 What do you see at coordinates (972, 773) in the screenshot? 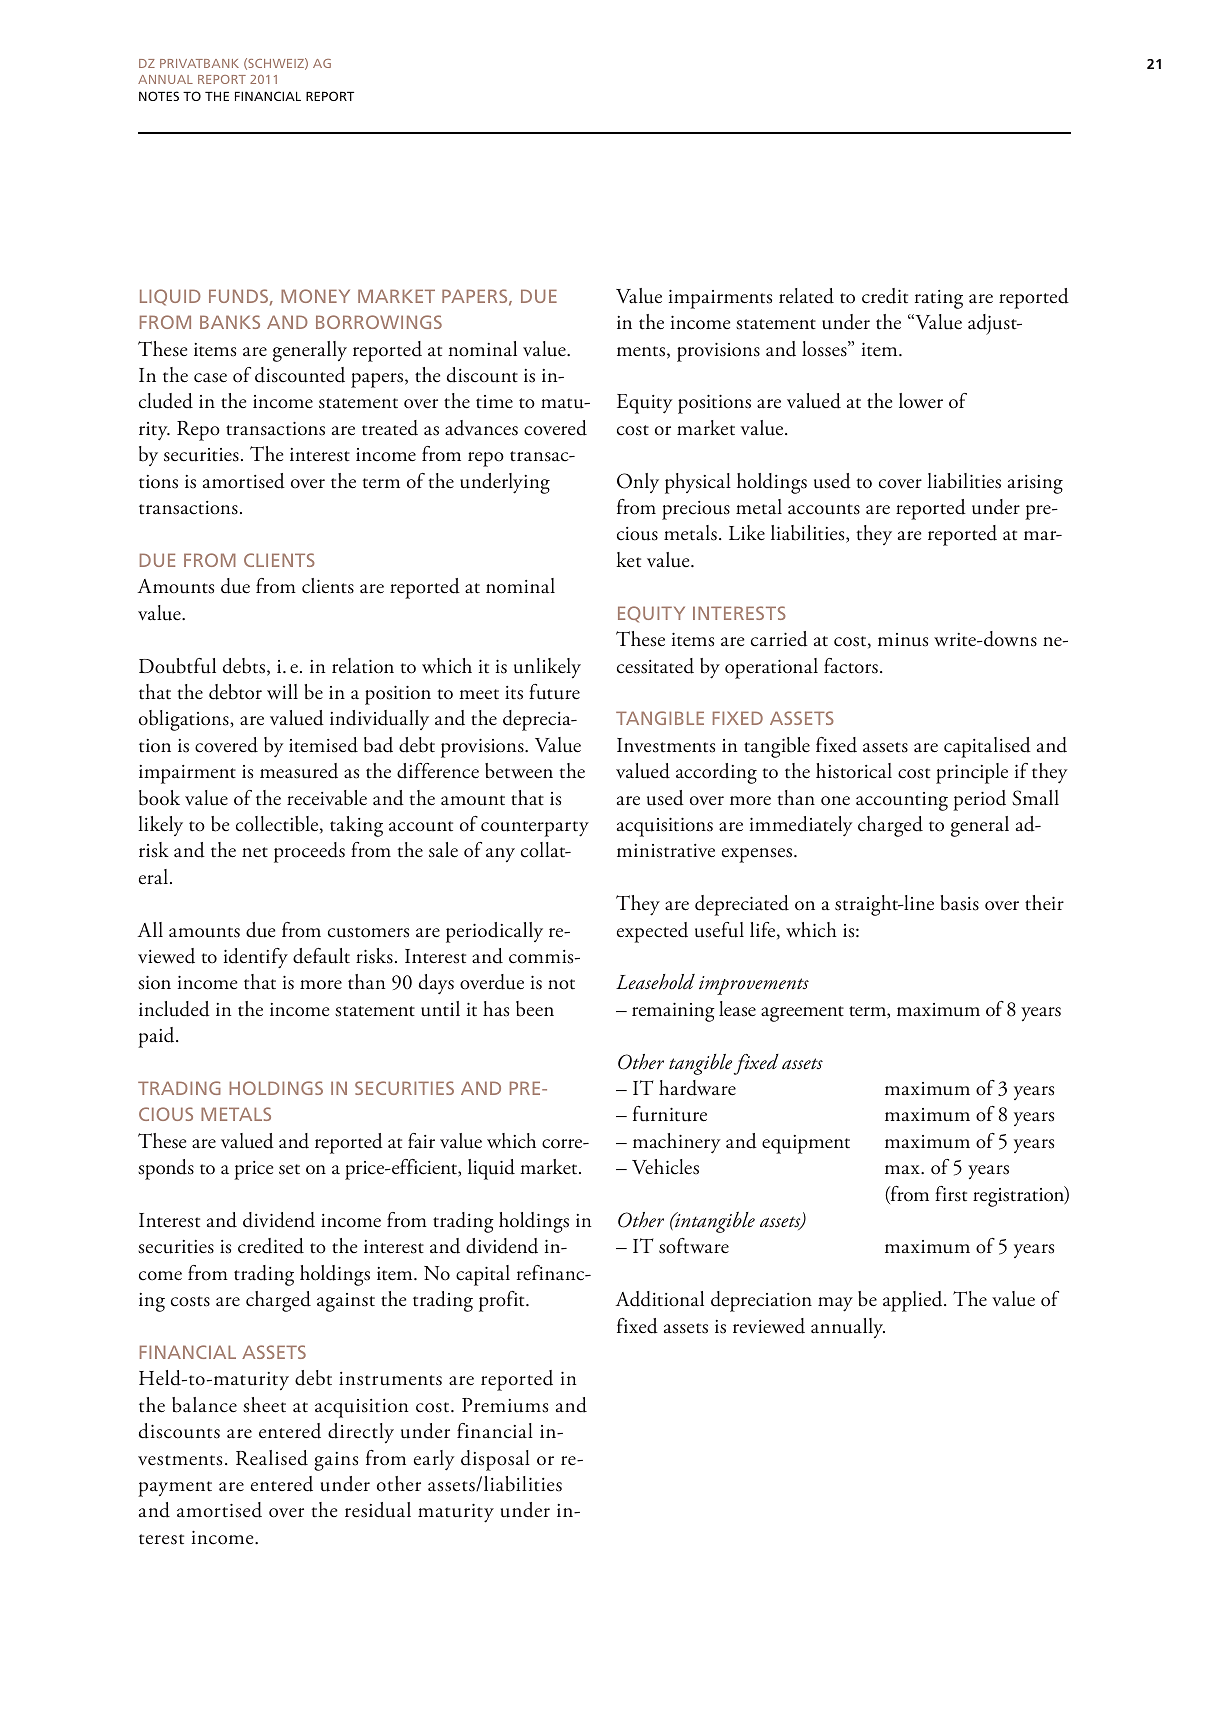
I see `principle` at bounding box center [972, 773].
